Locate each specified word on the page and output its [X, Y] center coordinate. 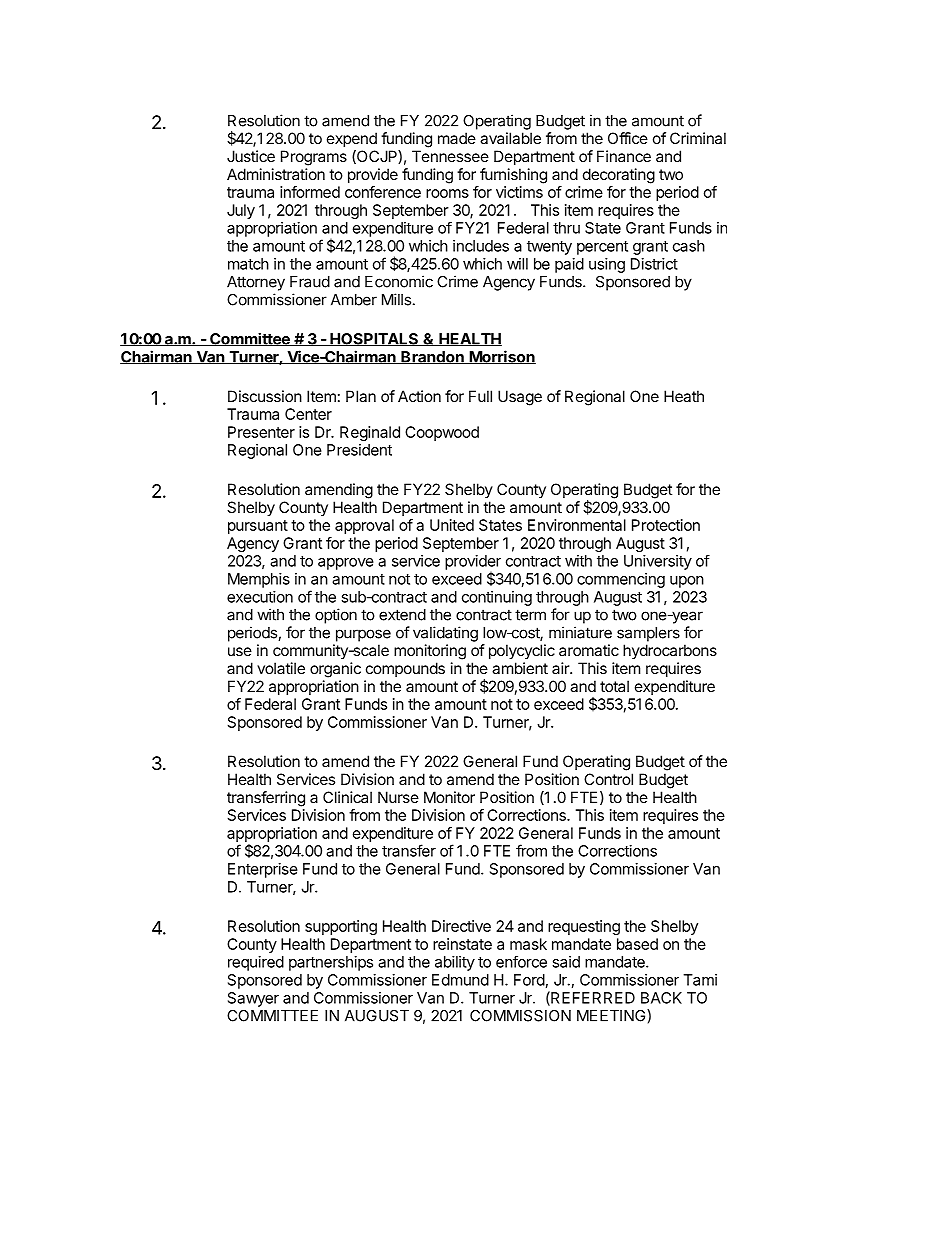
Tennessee [450, 156]
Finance [624, 156]
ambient [520, 668]
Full [480, 396]
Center [308, 414]
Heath [684, 396]
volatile [281, 668]
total [614, 686]
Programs [314, 158]
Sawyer [253, 999]
